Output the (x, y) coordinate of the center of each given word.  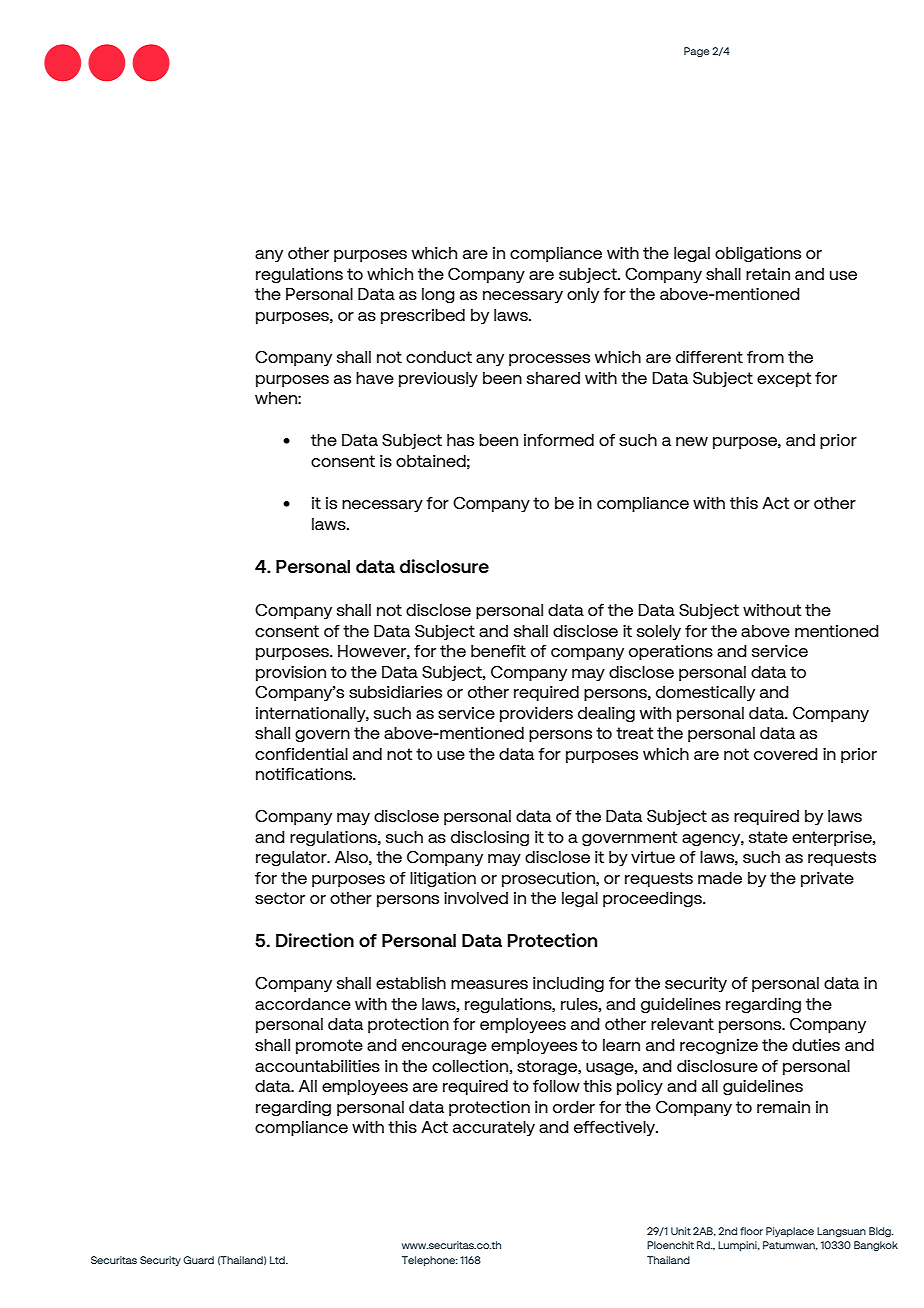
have (375, 378)
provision (291, 673)
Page (697, 52)
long (438, 295)
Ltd (278, 1260)
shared (553, 378)
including (568, 985)
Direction (315, 940)
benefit (498, 651)
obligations (758, 255)
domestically (705, 693)
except (784, 379)
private (827, 879)
